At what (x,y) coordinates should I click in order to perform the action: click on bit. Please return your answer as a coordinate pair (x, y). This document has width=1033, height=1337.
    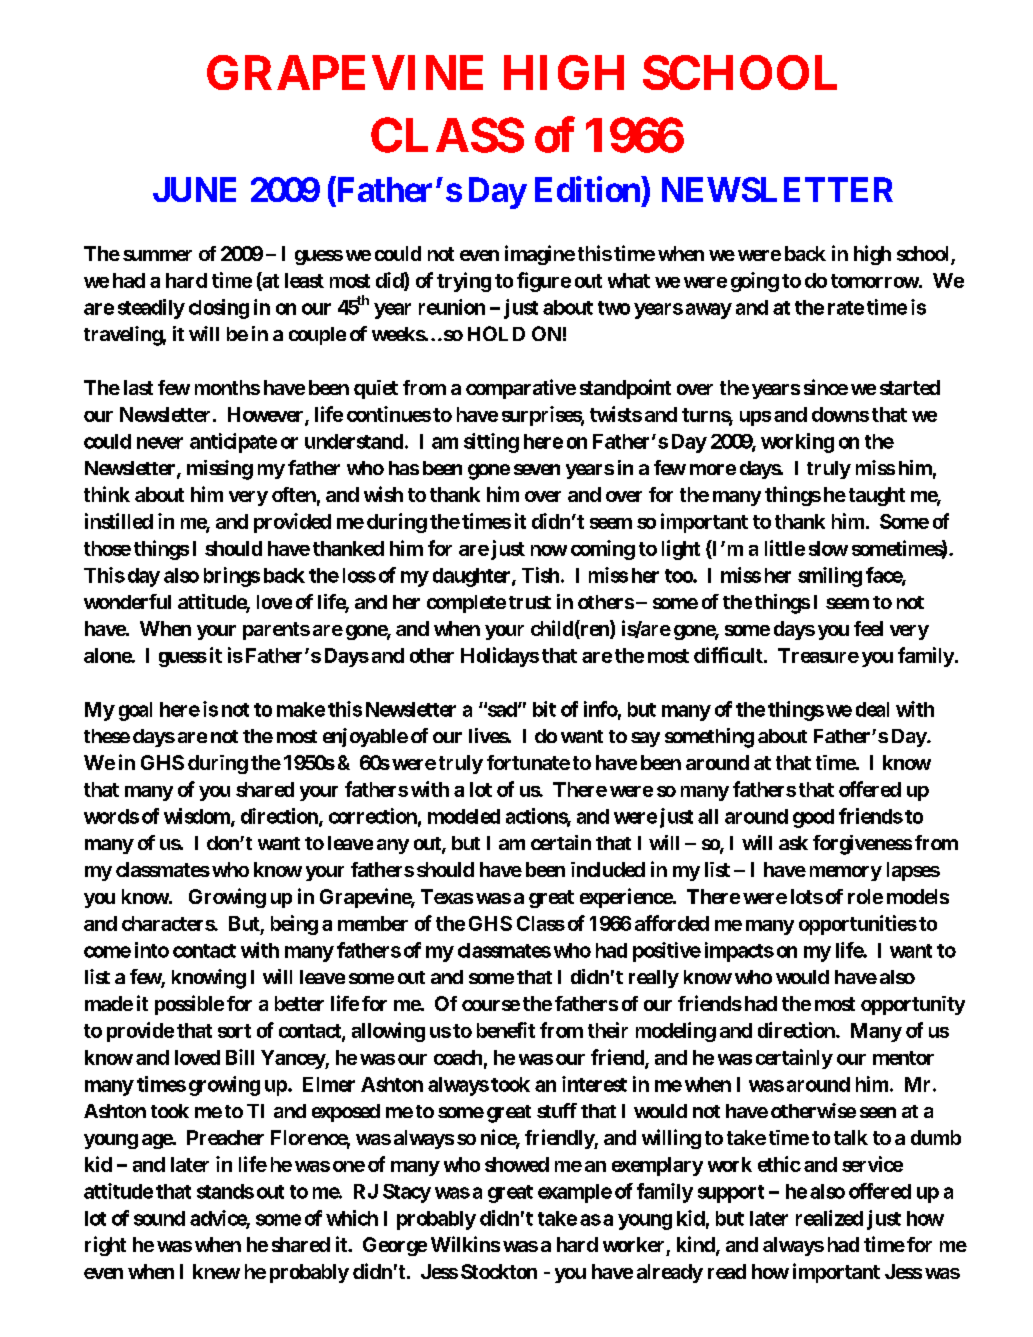
    Looking at the image, I should click on (544, 709).
